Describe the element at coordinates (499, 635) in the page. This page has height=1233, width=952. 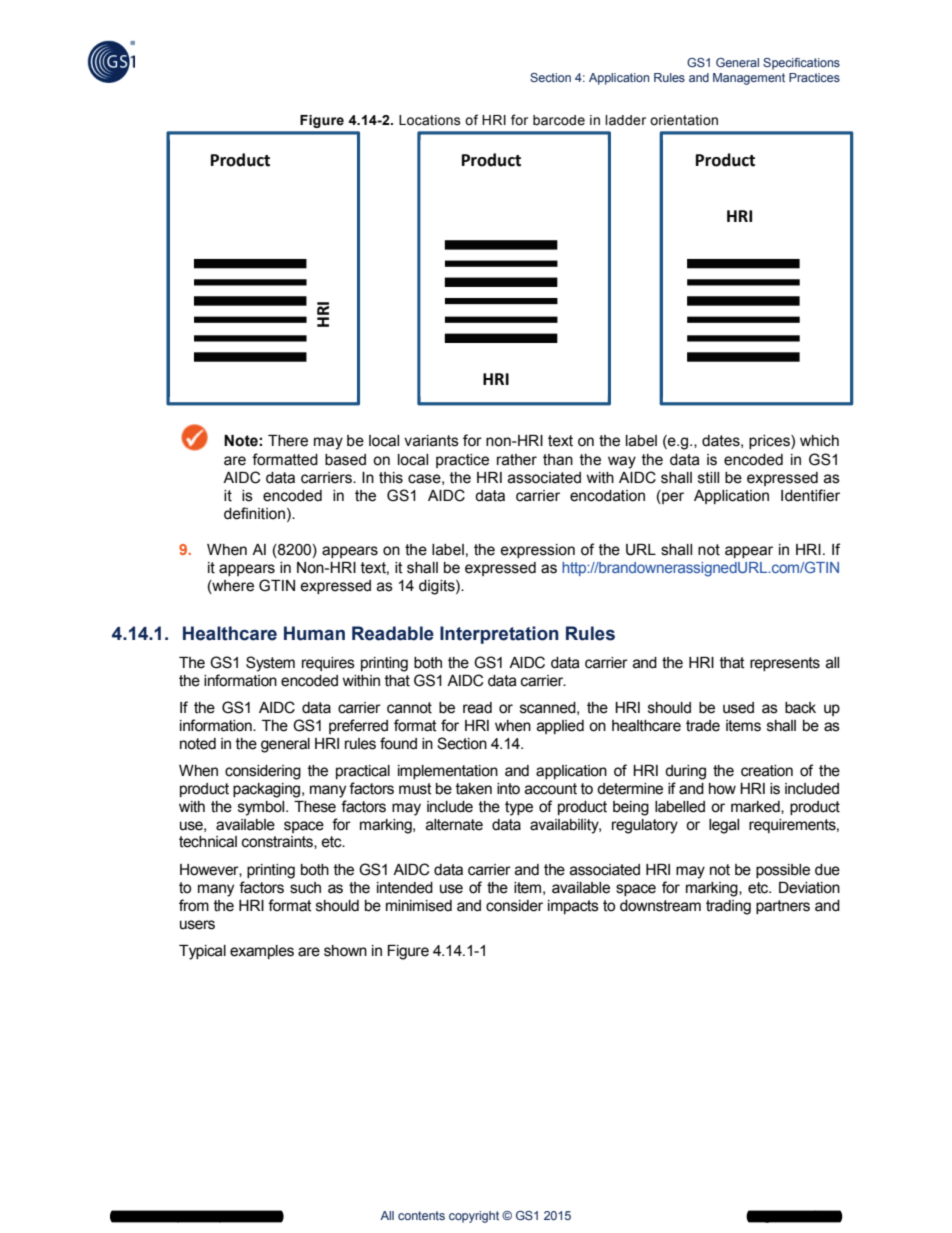
I see `Interpretation` at that location.
